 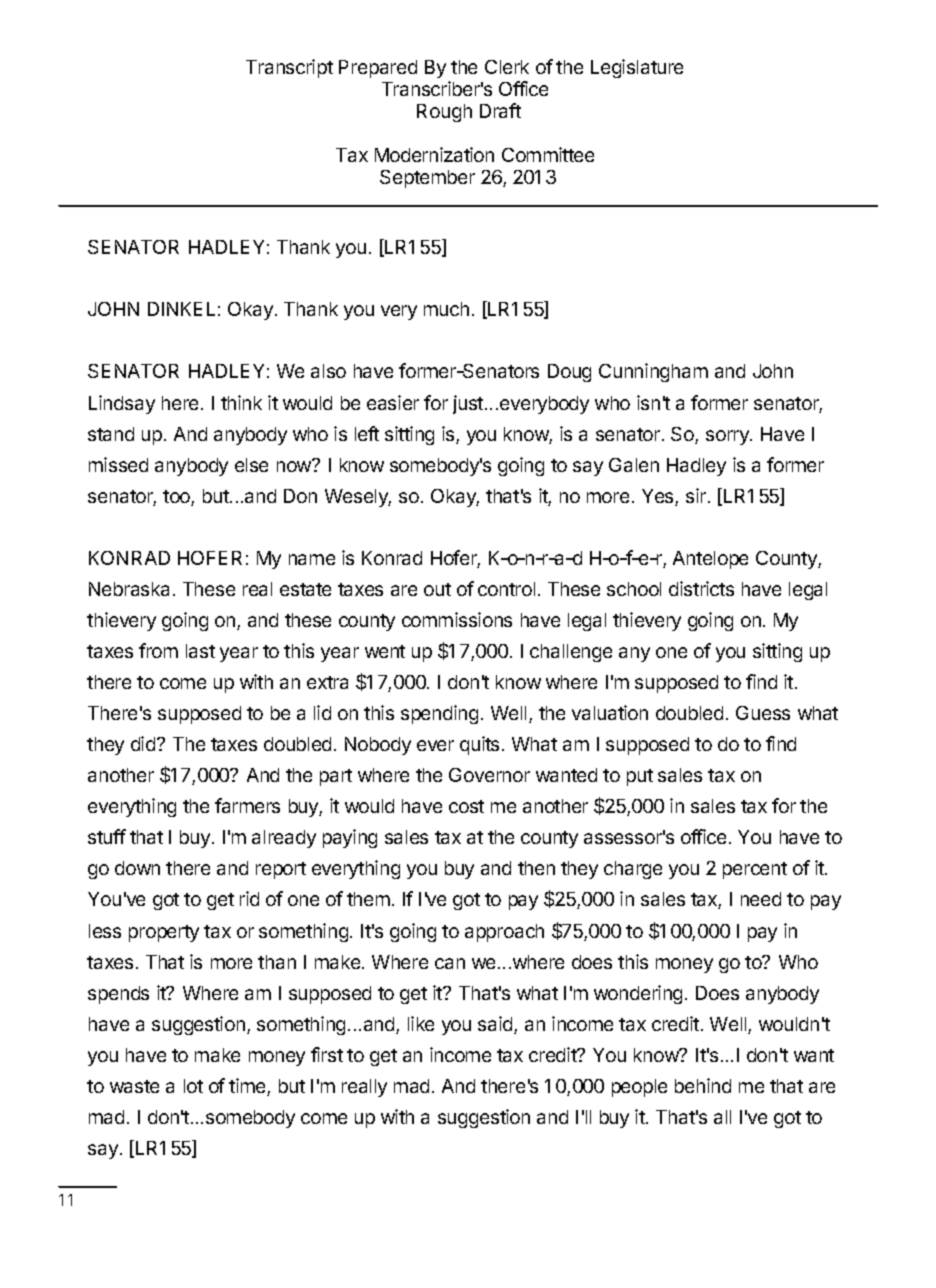 What do you see at coordinates (637, 68) in the screenshot?
I see `Legislature` at bounding box center [637, 68].
